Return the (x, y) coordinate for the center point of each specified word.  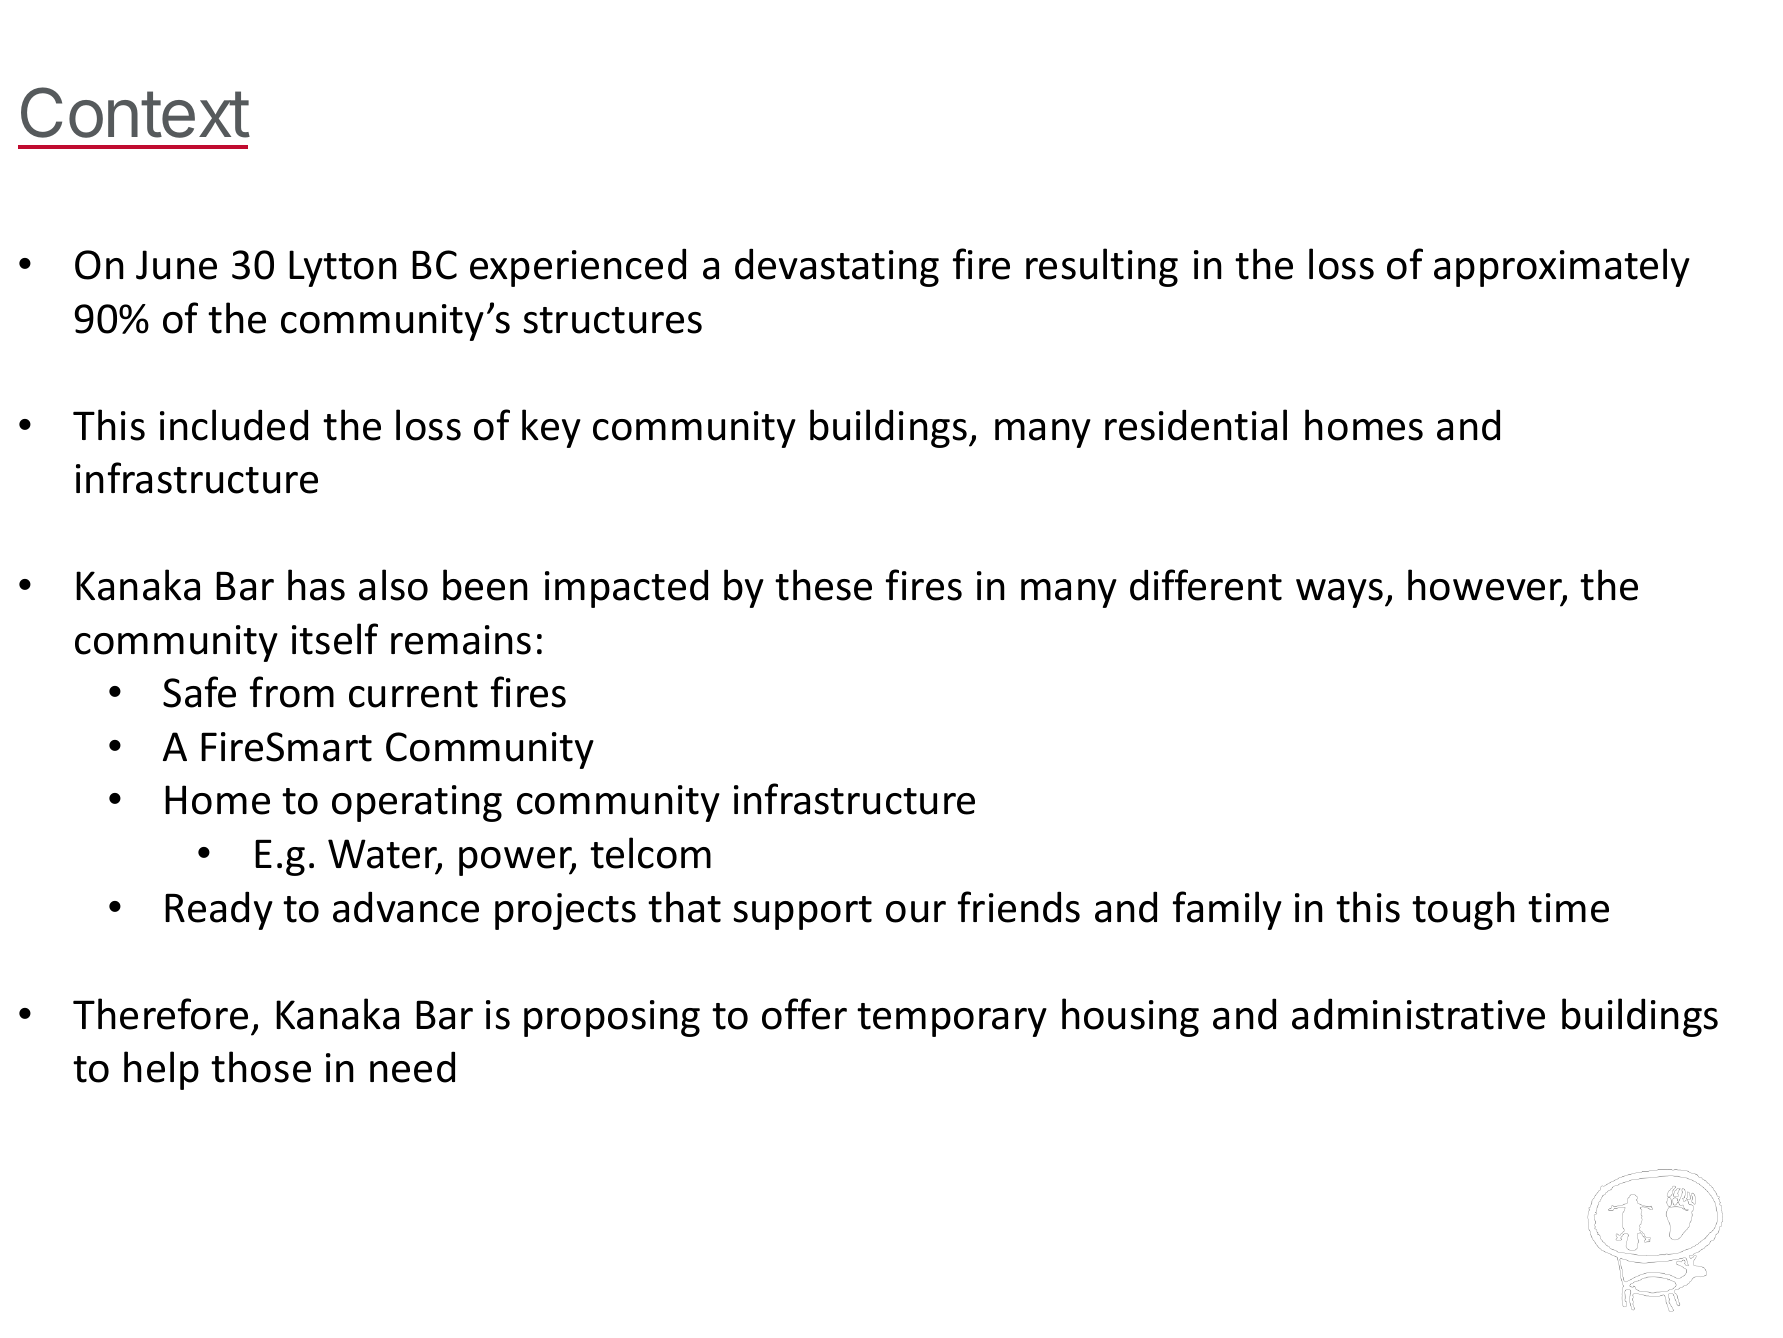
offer (804, 1014)
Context (135, 112)
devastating (837, 267)
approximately (1562, 267)
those (261, 1067)
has (316, 585)
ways (1339, 593)
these (823, 585)
